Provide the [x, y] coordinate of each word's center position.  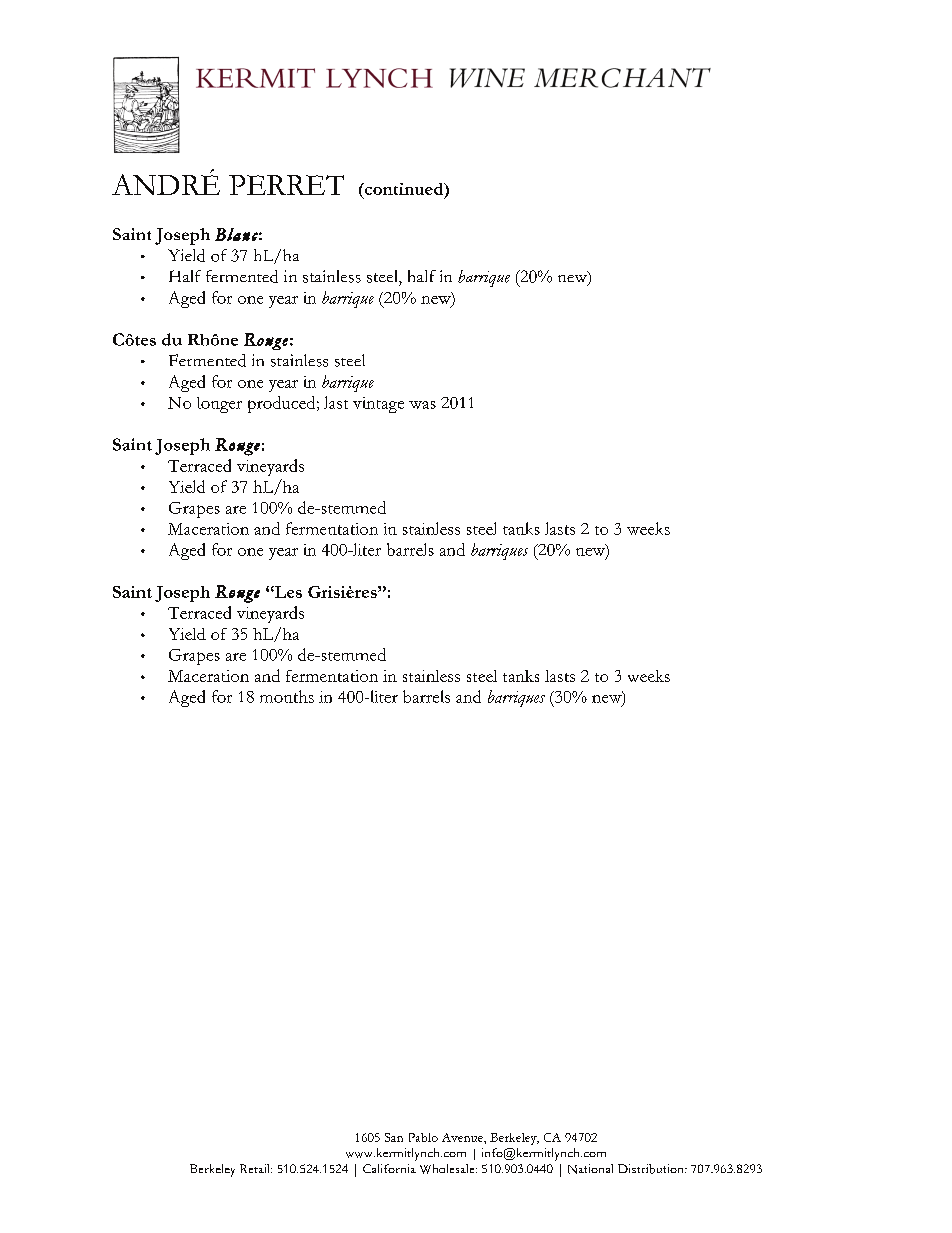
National [590, 1169]
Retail [256, 1168]
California [389, 1168]
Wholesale [448, 1169]
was [422, 405]
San [394, 1137]
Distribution [652, 1169]
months [287, 696]
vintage [378, 405]
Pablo [423, 1137]
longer [219, 405]
